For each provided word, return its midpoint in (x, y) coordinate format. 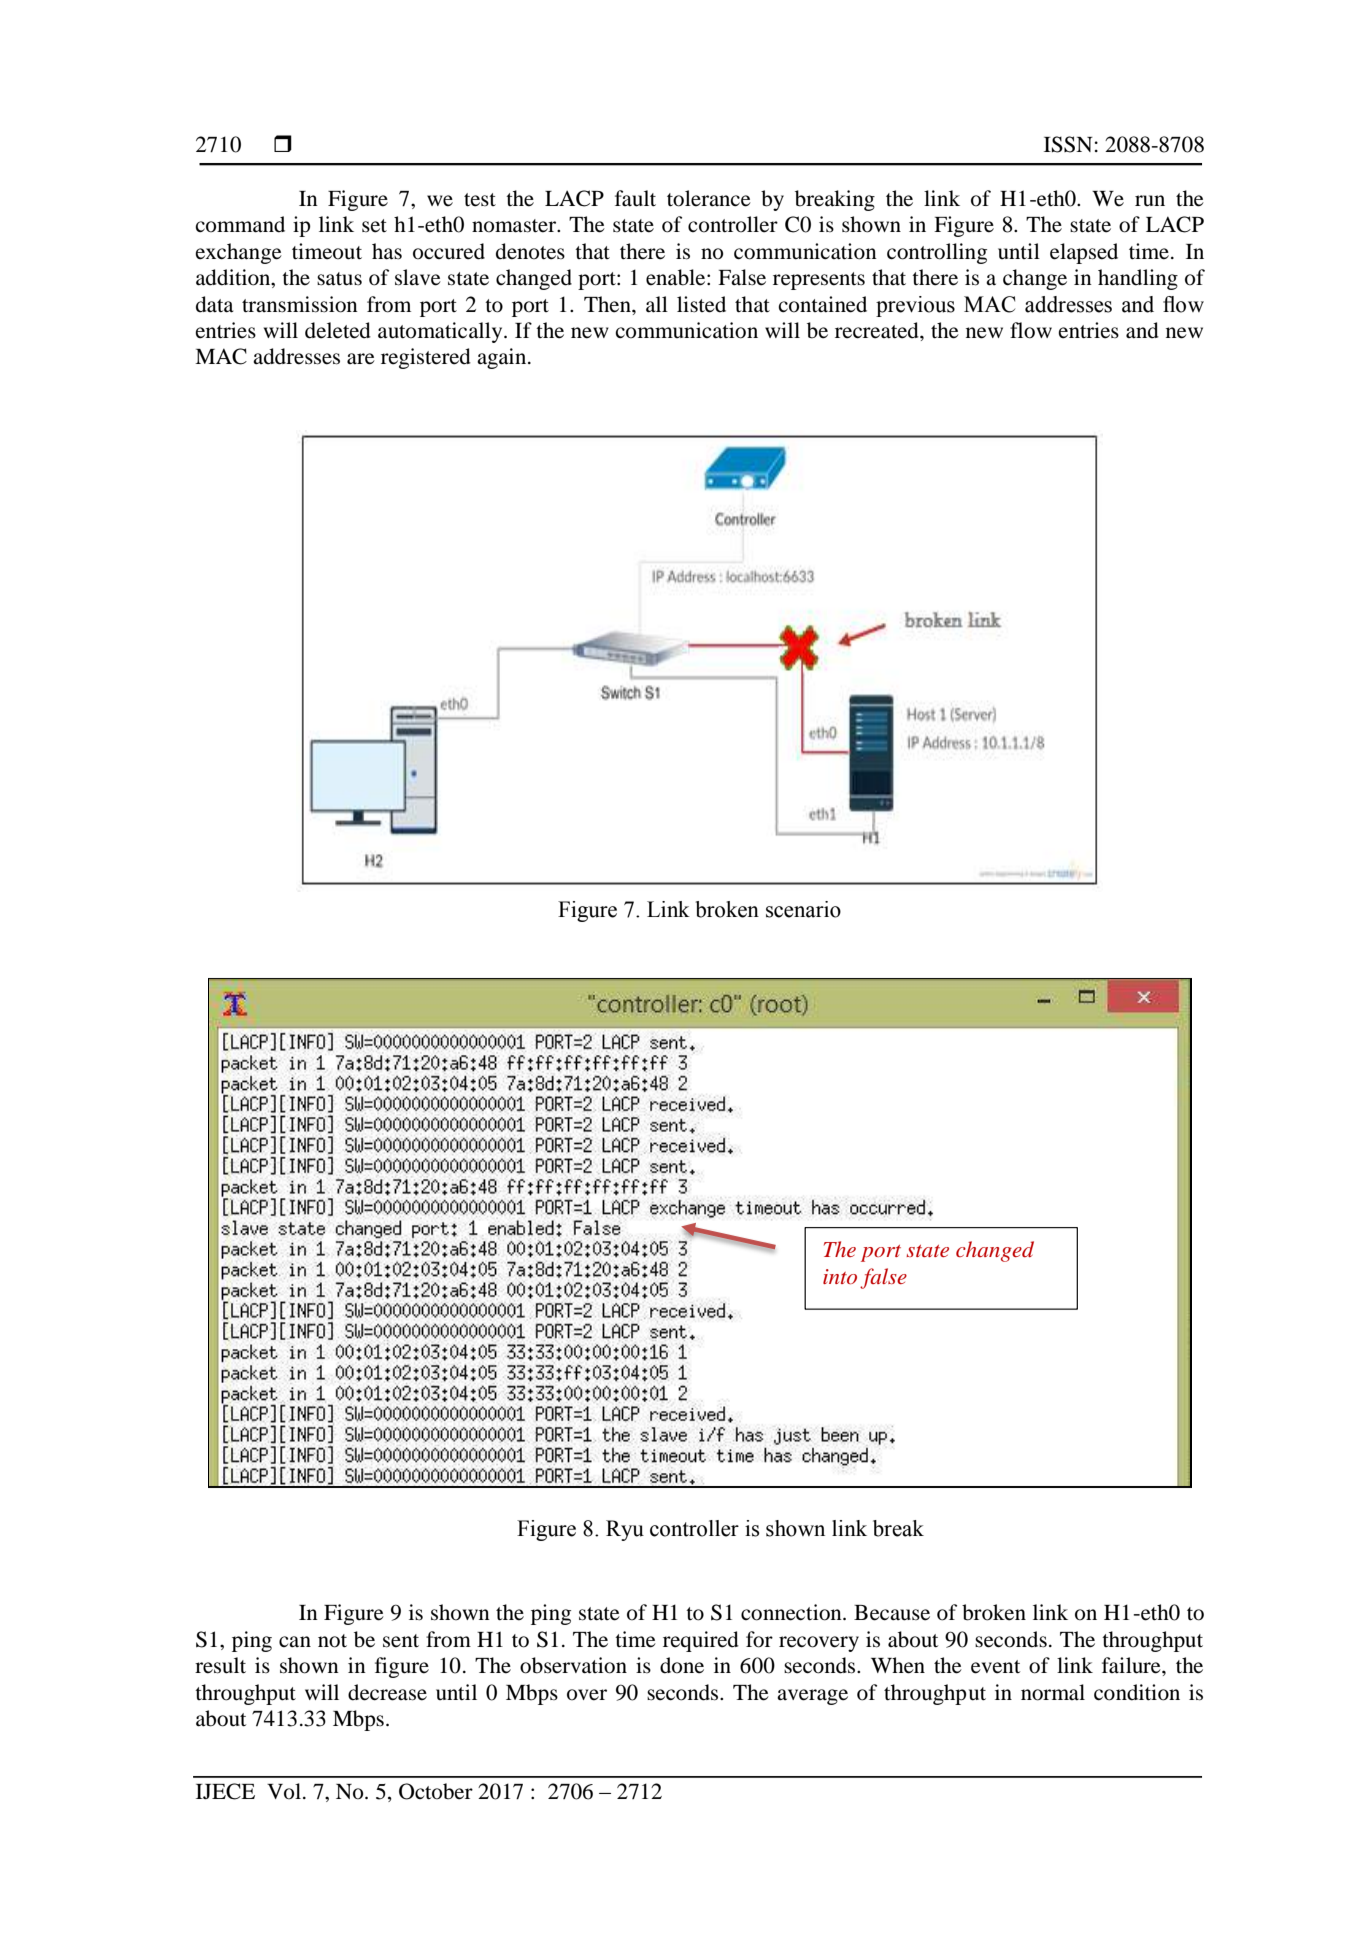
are (361, 359)
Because (892, 1613)
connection (792, 1612)
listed (701, 304)
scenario (803, 909)
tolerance (709, 198)
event (995, 1667)
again (503, 358)
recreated (878, 330)
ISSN (1068, 144)
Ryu (625, 1530)
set (374, 226)
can (295, 1642)
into (840, 1276)
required (701, 1641)
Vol (284, 1791)
